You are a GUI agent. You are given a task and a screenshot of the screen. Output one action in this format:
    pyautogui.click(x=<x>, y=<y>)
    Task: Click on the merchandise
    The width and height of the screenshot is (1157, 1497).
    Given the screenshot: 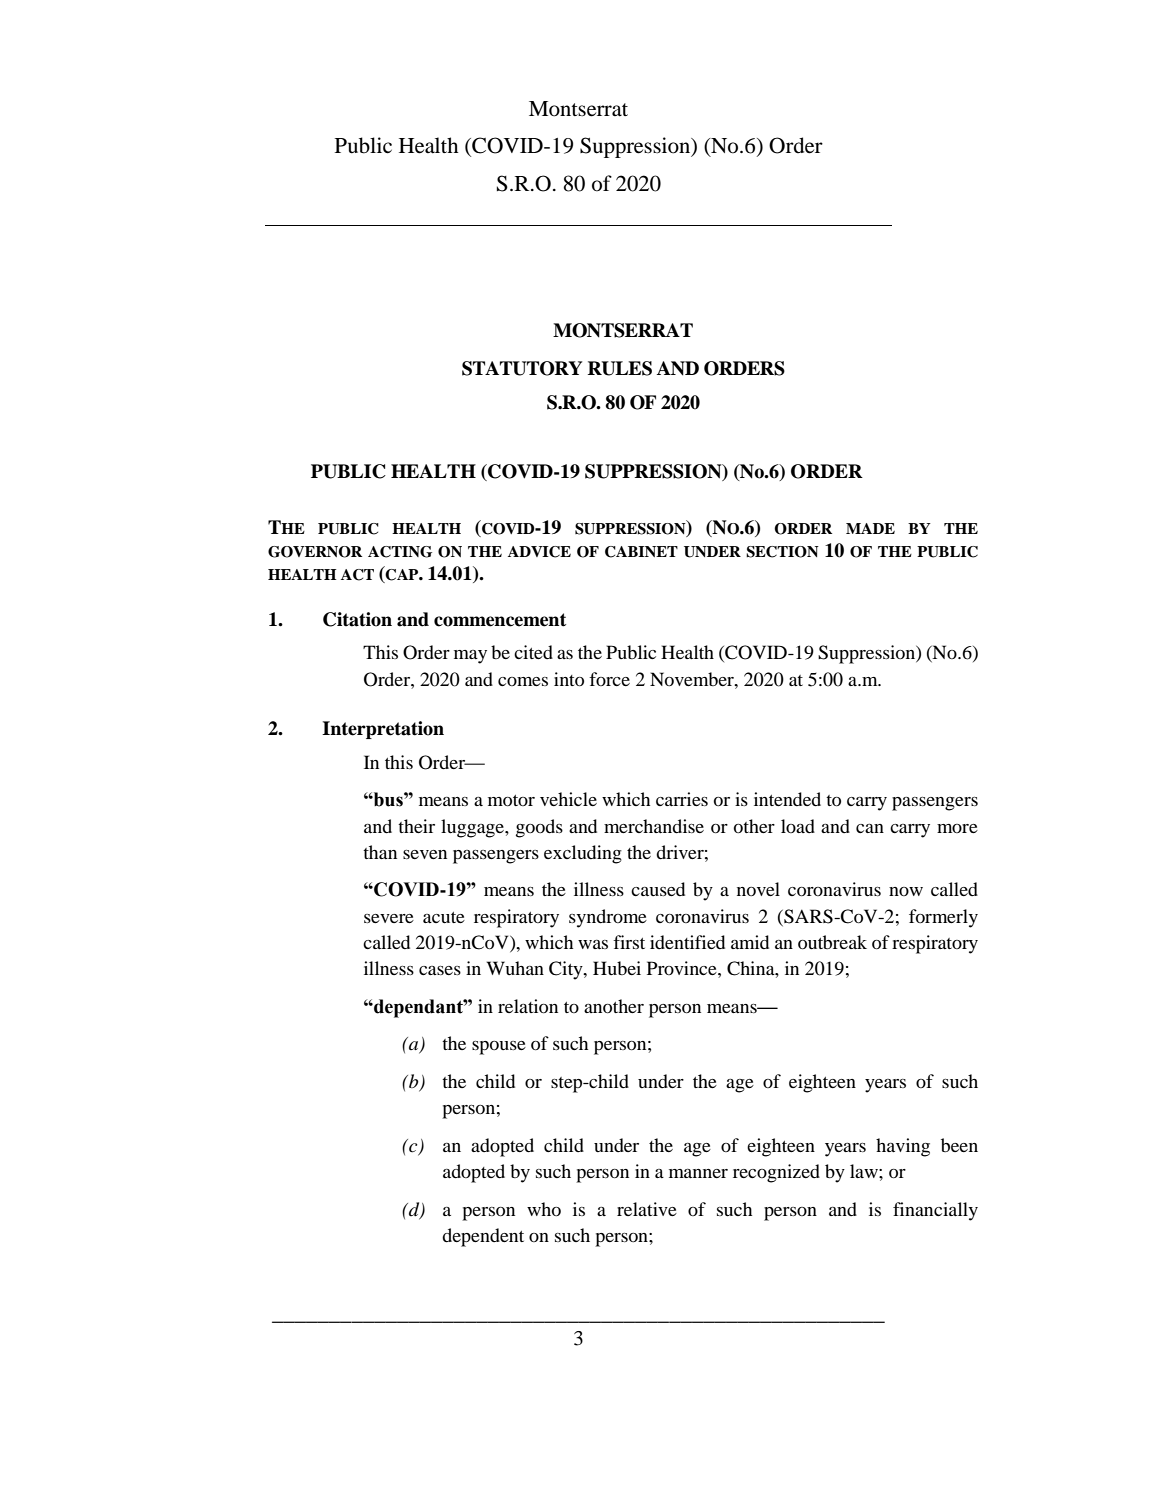 What is the action you would take?
    pyautogui.click(x=654, y=826)
